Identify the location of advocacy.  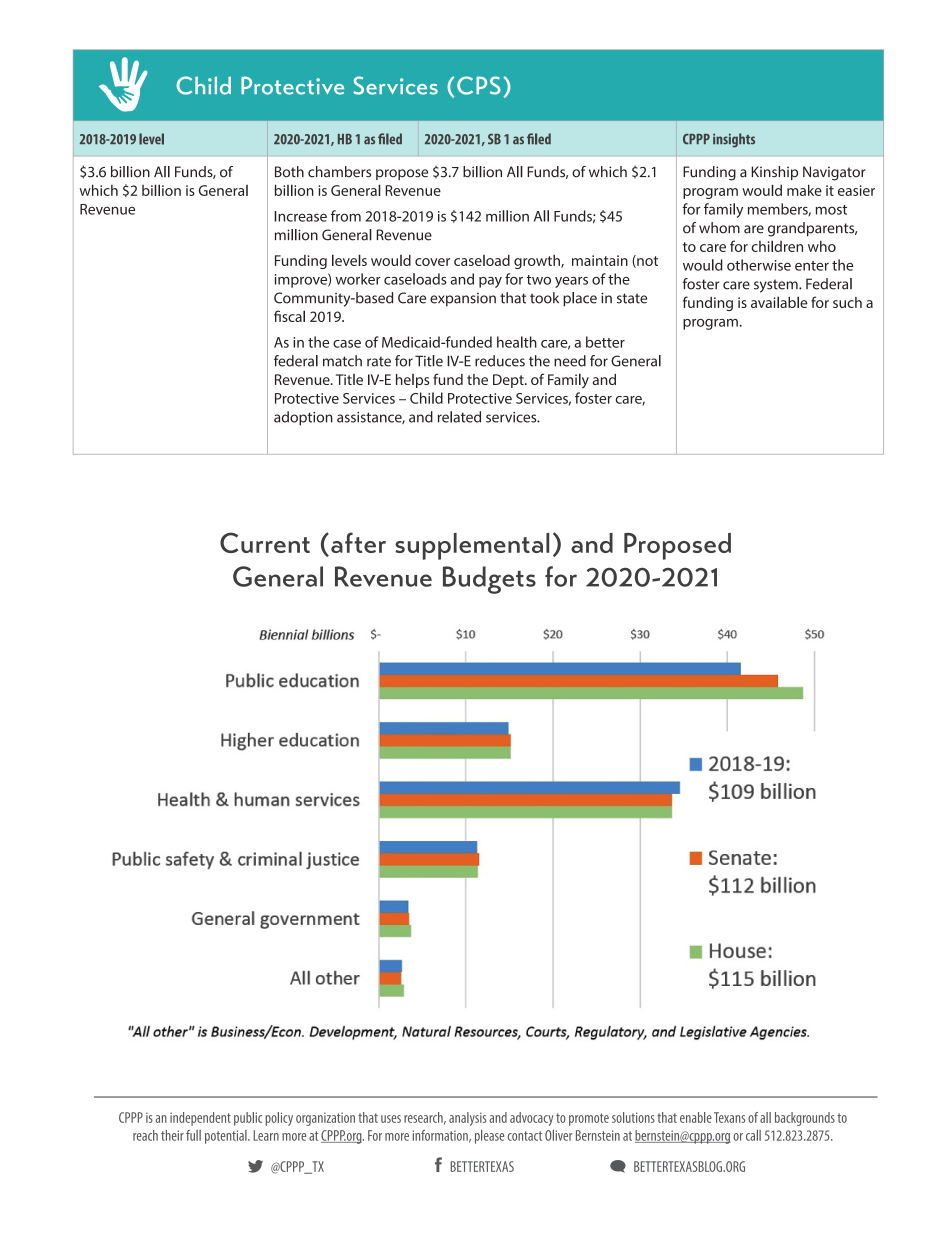
(531, 1119).
